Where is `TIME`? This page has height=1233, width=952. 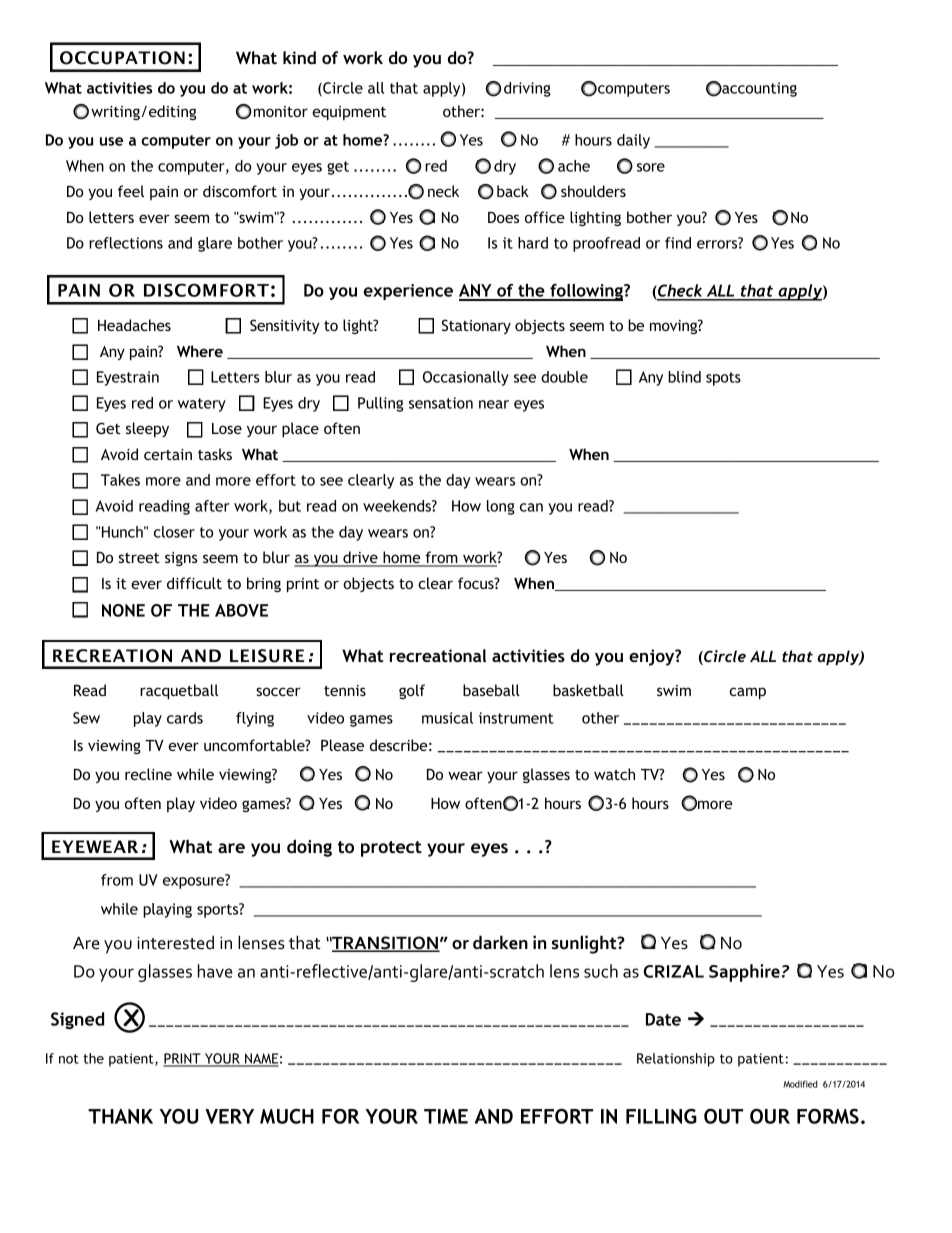
TIME is located at coordinates (446, 1116).
